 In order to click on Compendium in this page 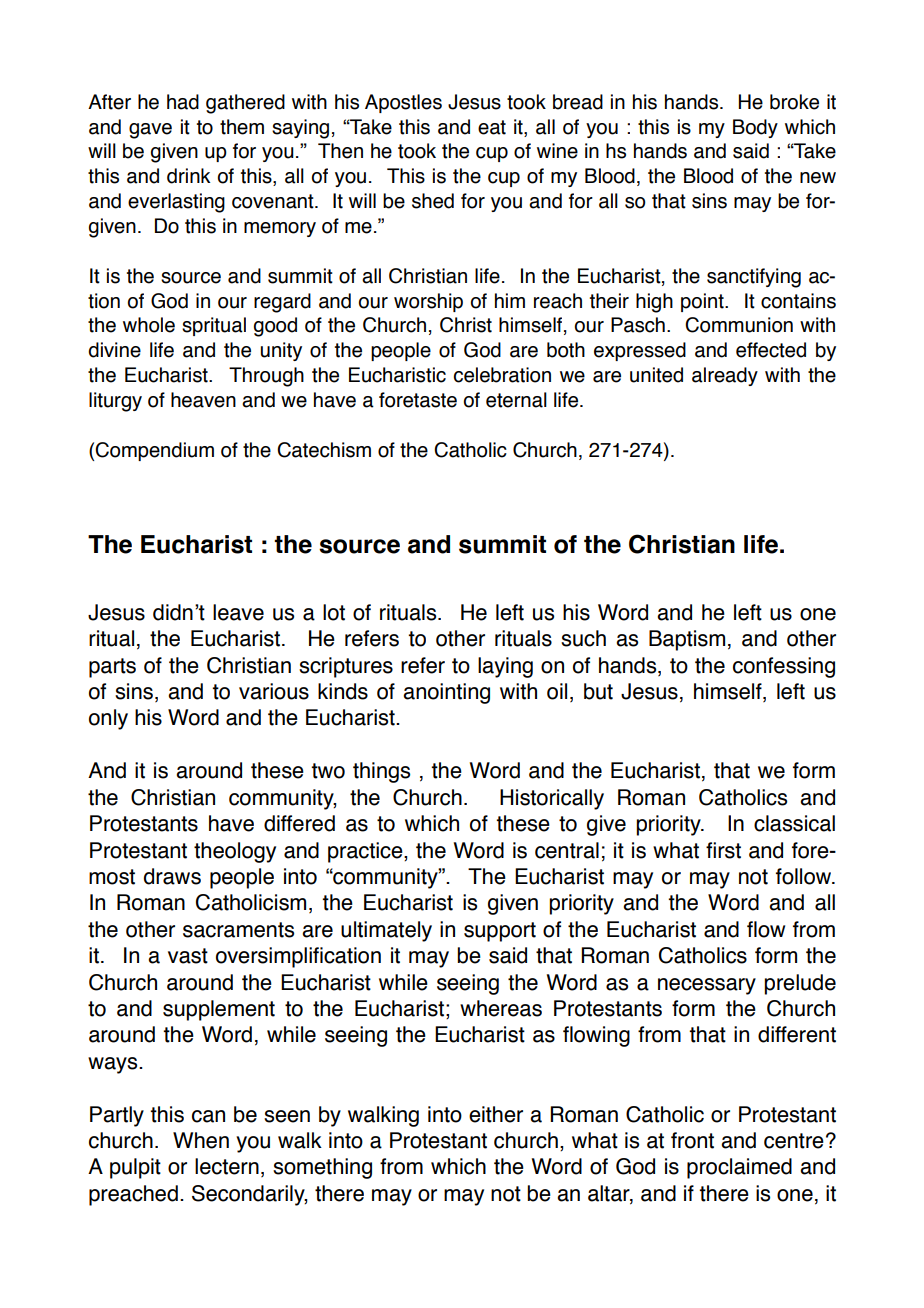, I will do `click(154, 451)`.
